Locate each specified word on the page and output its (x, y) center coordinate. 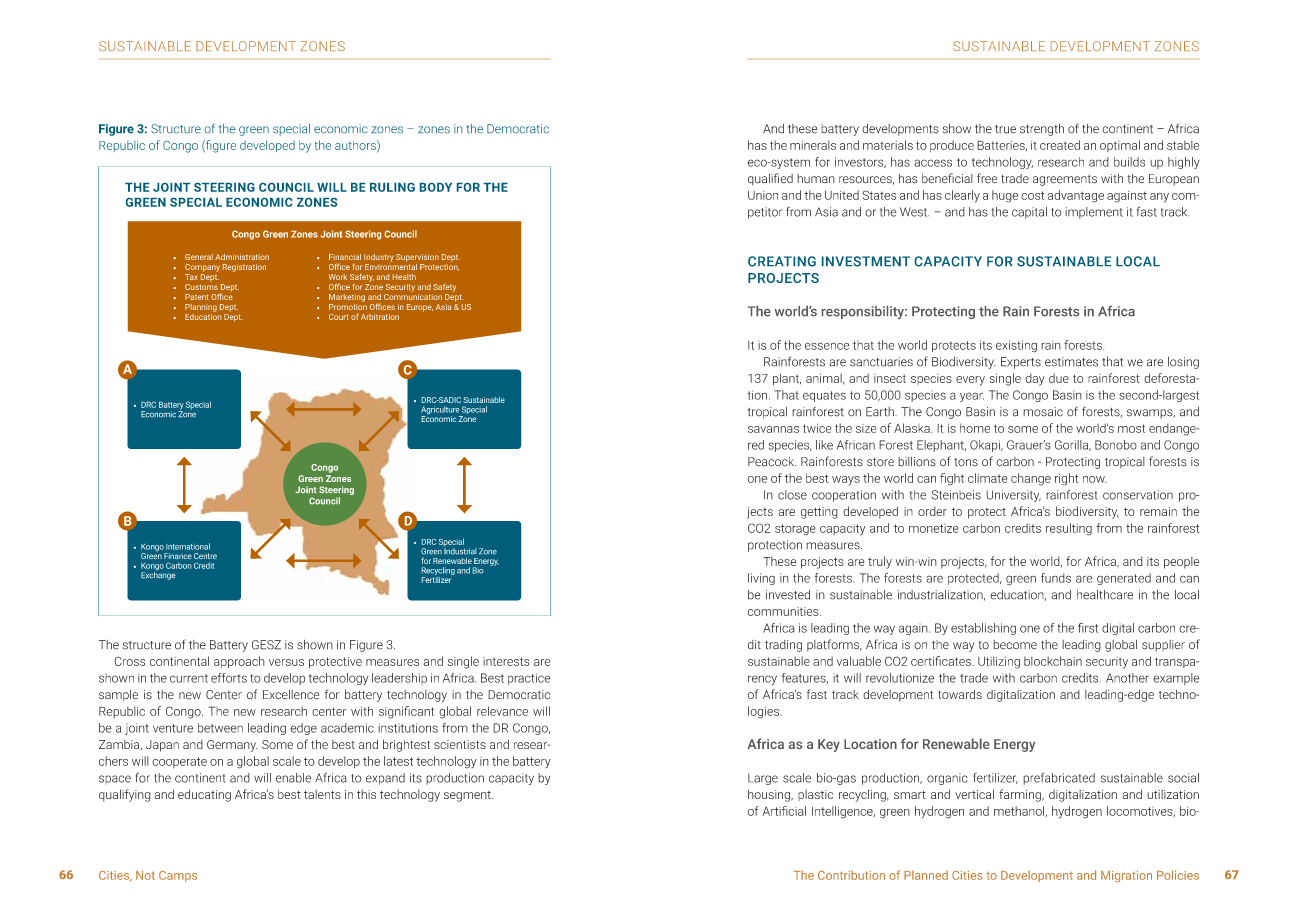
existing (1016, 346)
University (1013, 496)
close (792, 495)
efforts (229, 678)
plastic (815, 795)
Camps (178, 876)
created (1060, 145)
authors (356, 146)
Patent (197, 297)
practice (529, 679)
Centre (205, 556)
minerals (813, 145)
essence (827, 346)
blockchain (1053, 661)
